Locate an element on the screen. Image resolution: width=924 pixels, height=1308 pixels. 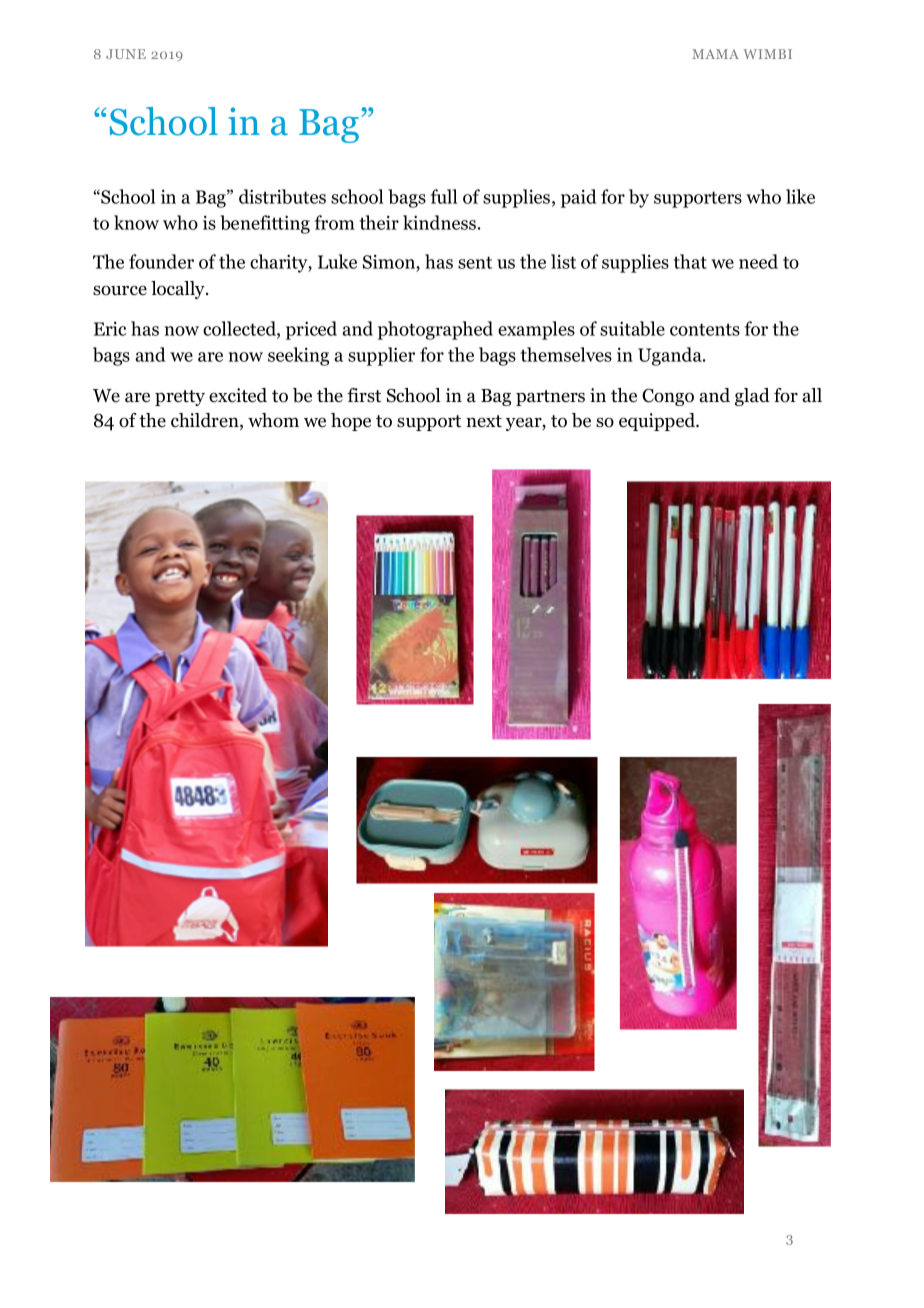
like is located at coordinates (800, 196).
